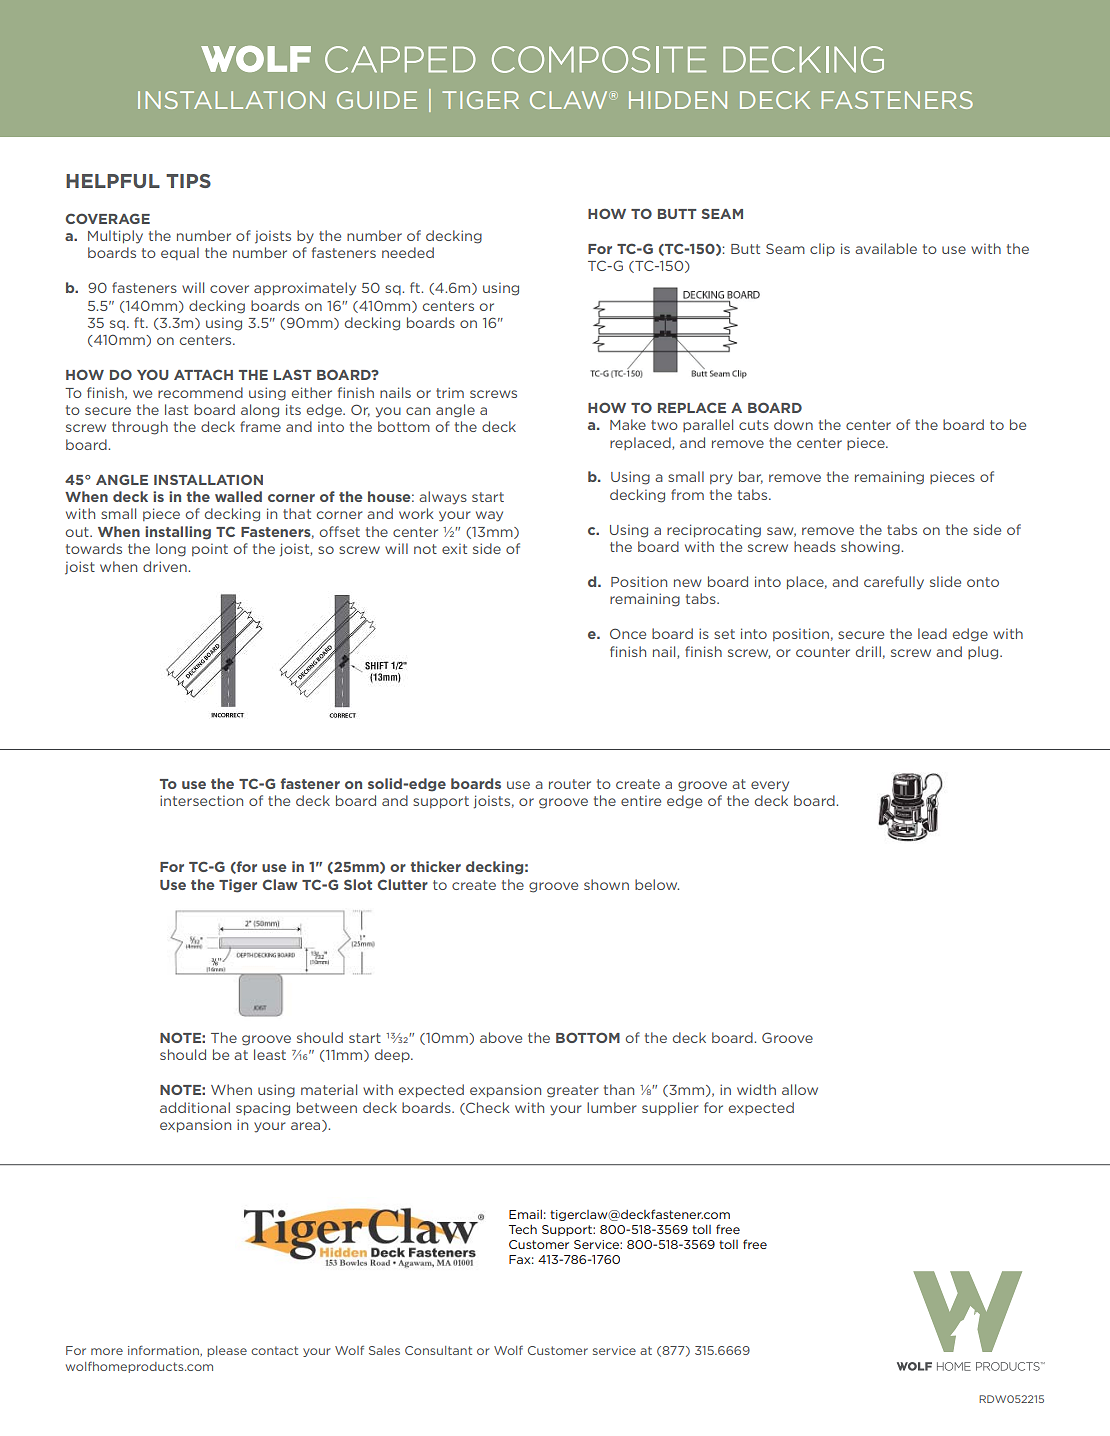 Image resolution: width=1110 pixels, height=1436 pixels. I want to click on carefully, so click(894, 583).
